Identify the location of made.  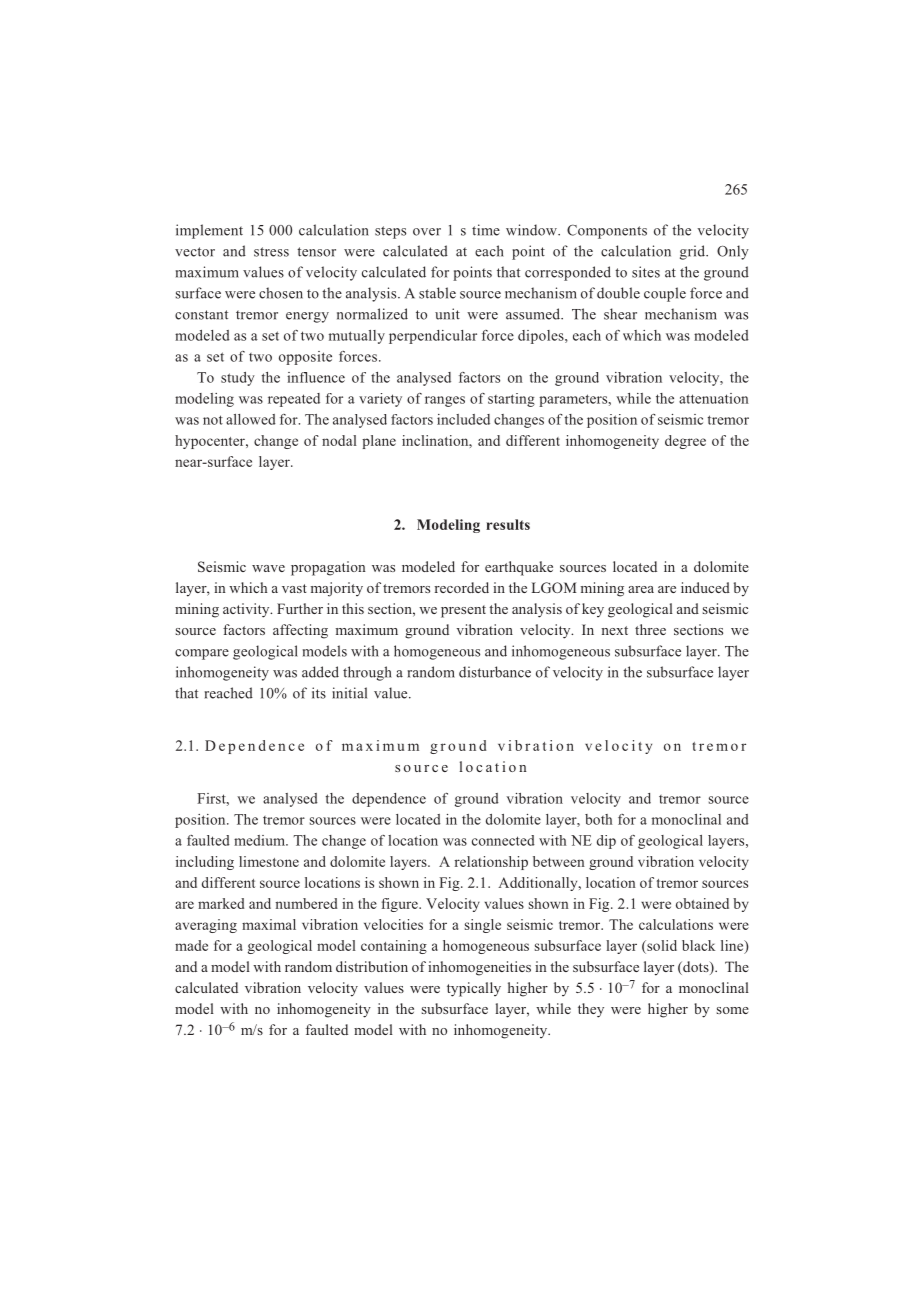
(191, 945).
